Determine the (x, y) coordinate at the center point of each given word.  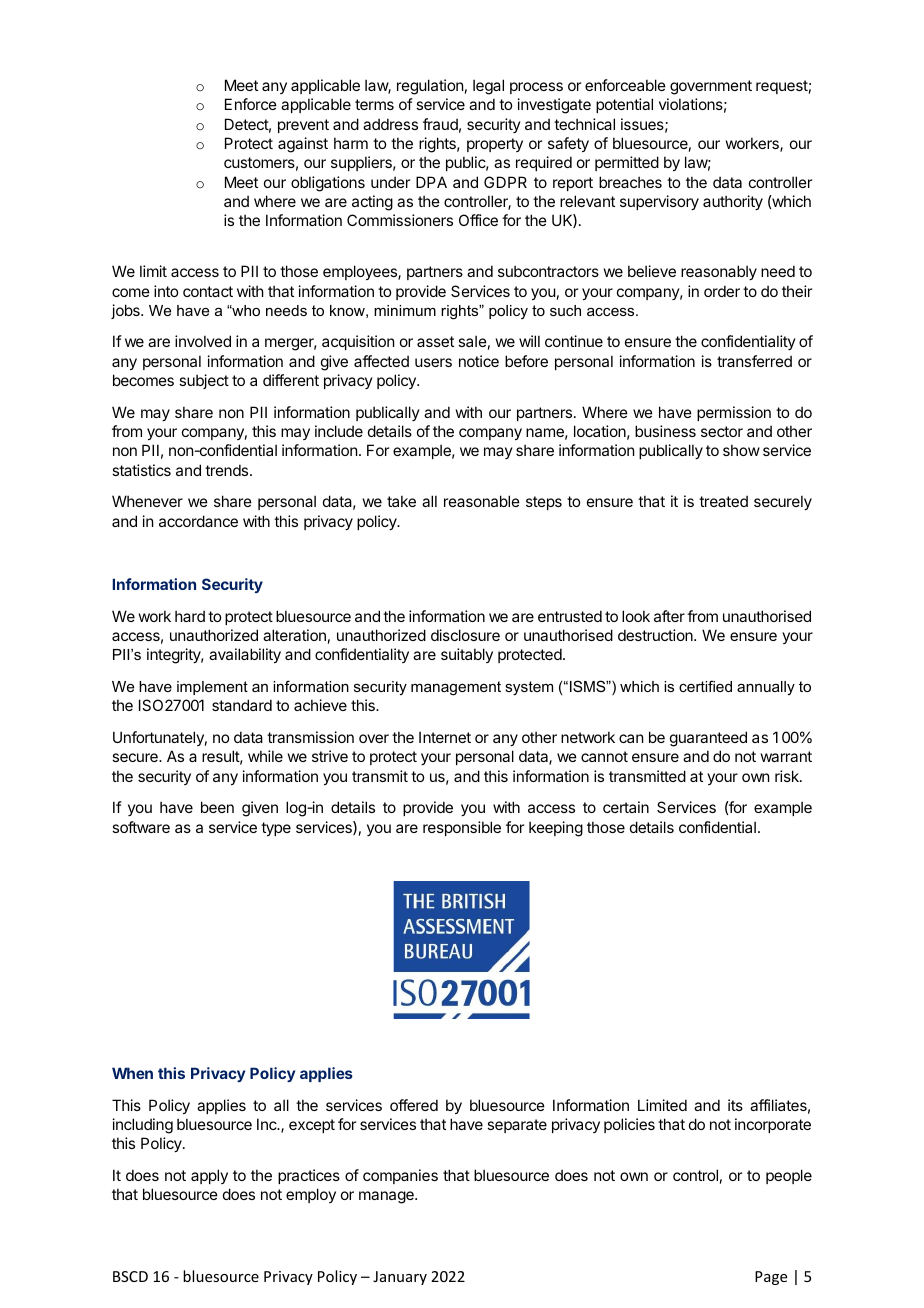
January (400, 1278)
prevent (303, 126)
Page (771, 1278)
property (495, 145)
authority (733, 202)
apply (209, 1176)
